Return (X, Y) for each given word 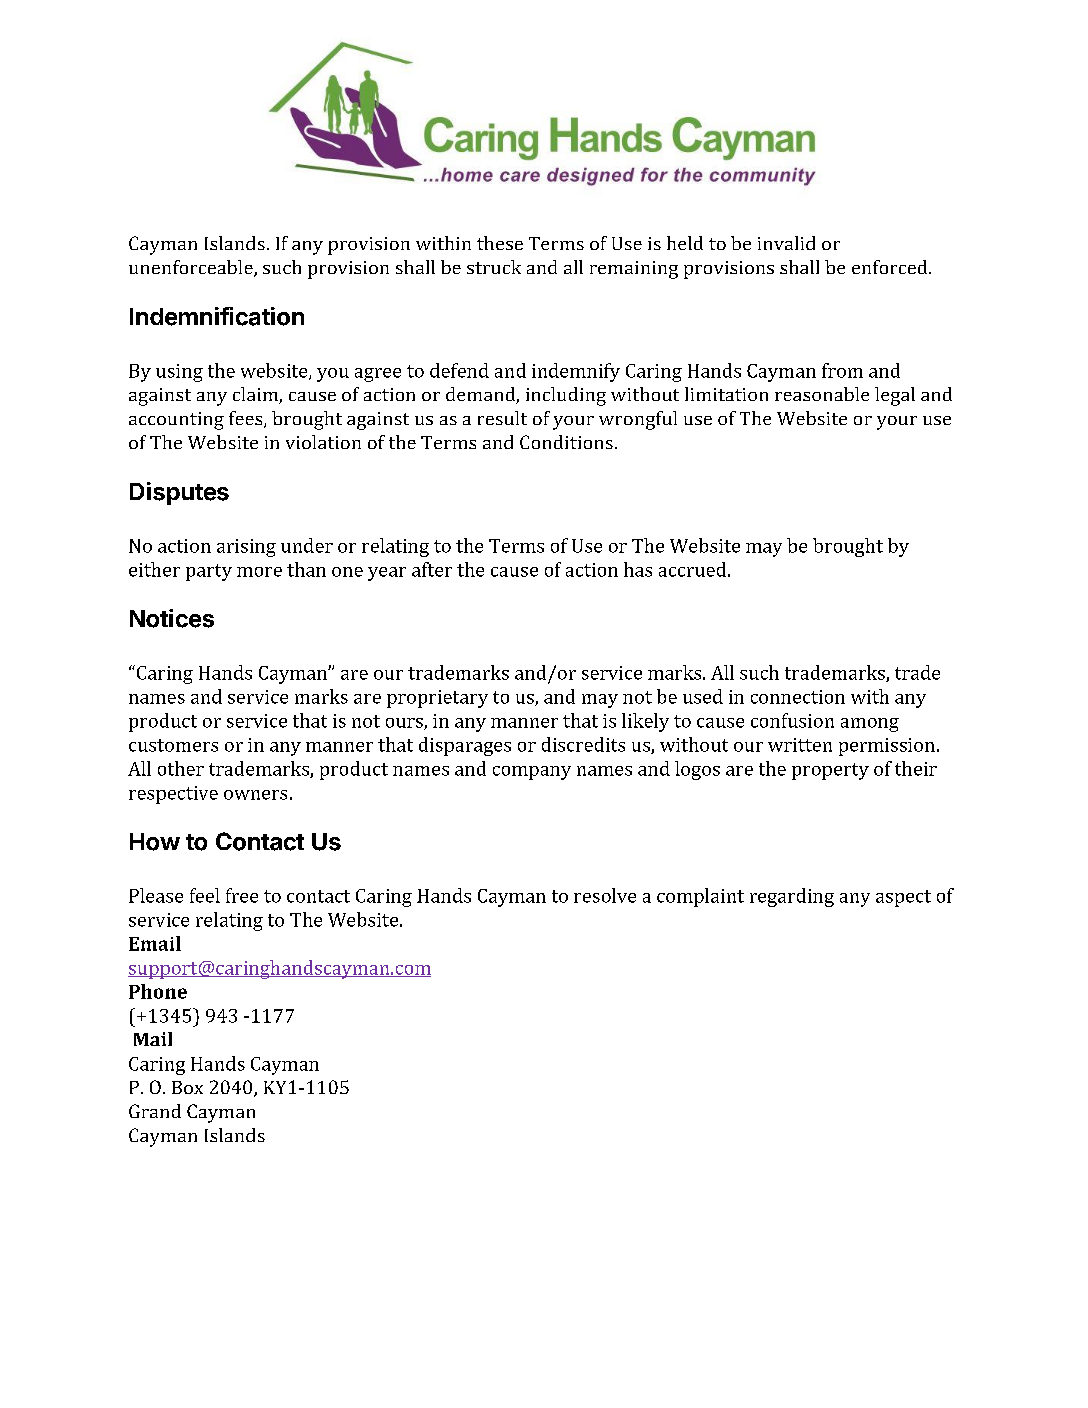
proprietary (437, 699)
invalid (786, 243)
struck (494, 267)
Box (187, 1087)
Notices (172, 618)
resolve (605, 895)
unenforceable (192, 268)
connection (798, 697)
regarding (792, 897)
